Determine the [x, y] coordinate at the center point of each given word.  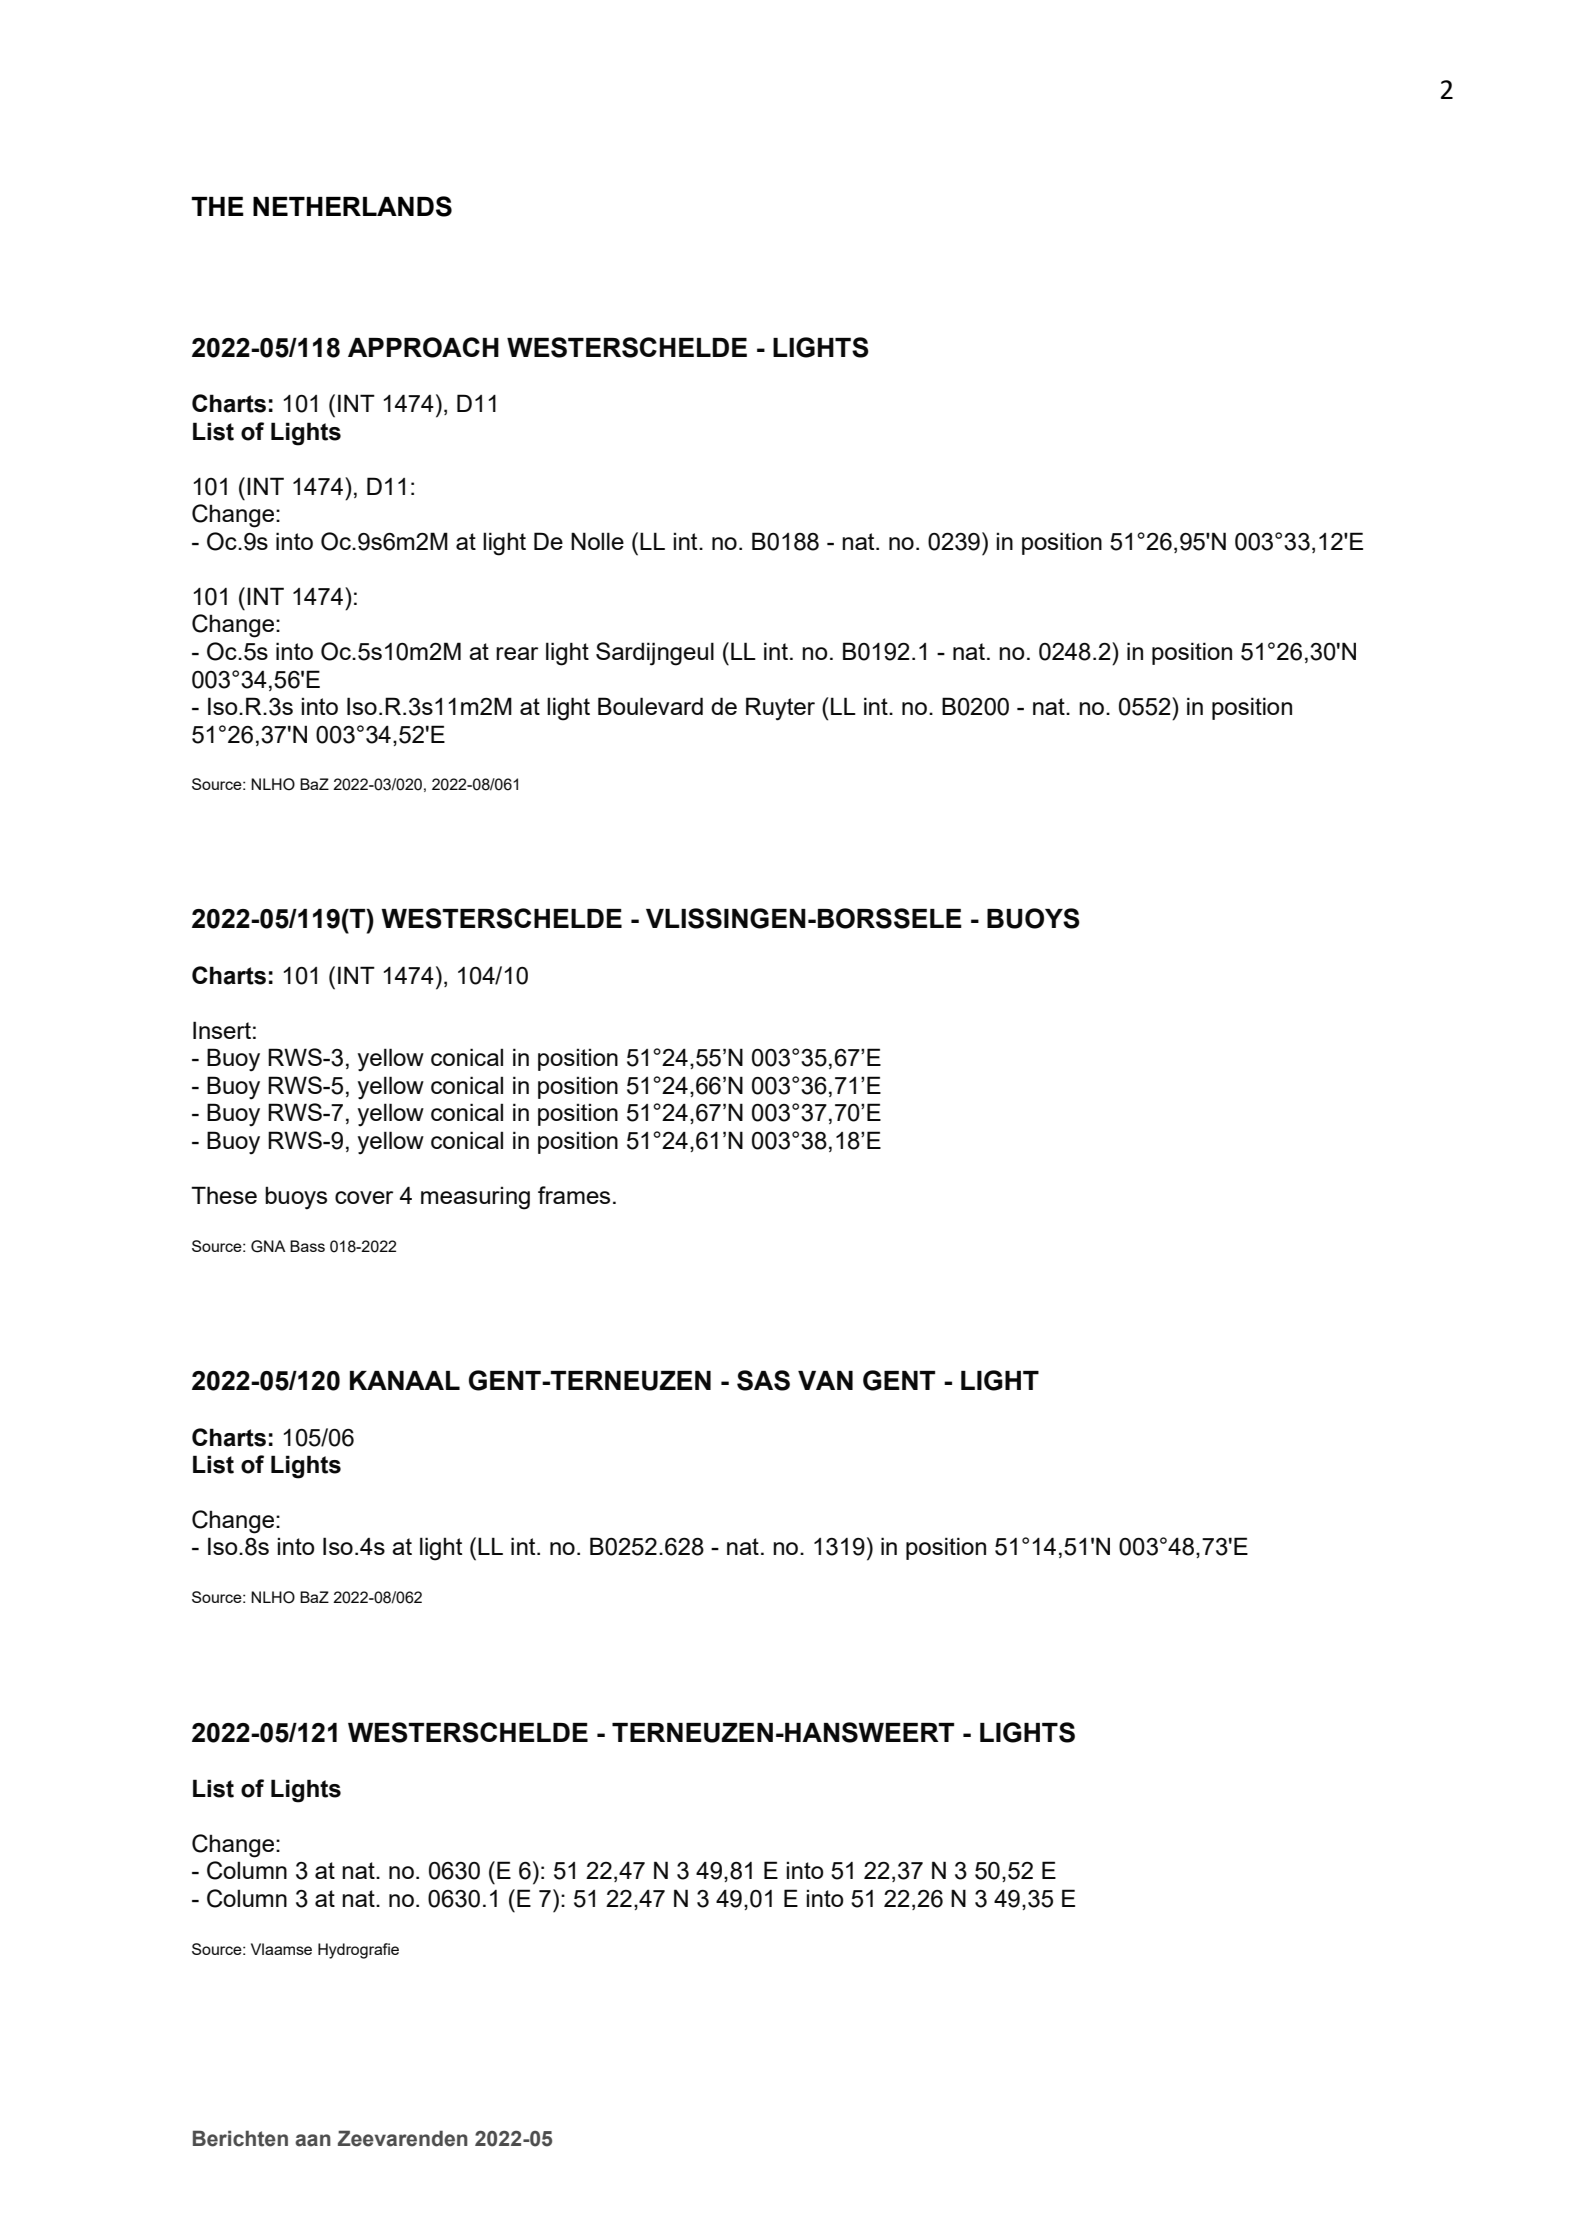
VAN [825, 1380]
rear [517, 653]
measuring [475, 1198]
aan [313, 2140]
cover [364, 1197]
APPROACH [423, 347]
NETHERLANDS [352, 206]
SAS [763, 1380]
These [224, 1195]
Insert [222, 1030]
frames [574, 1195]
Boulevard [650, 706]
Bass [307, 1246]
